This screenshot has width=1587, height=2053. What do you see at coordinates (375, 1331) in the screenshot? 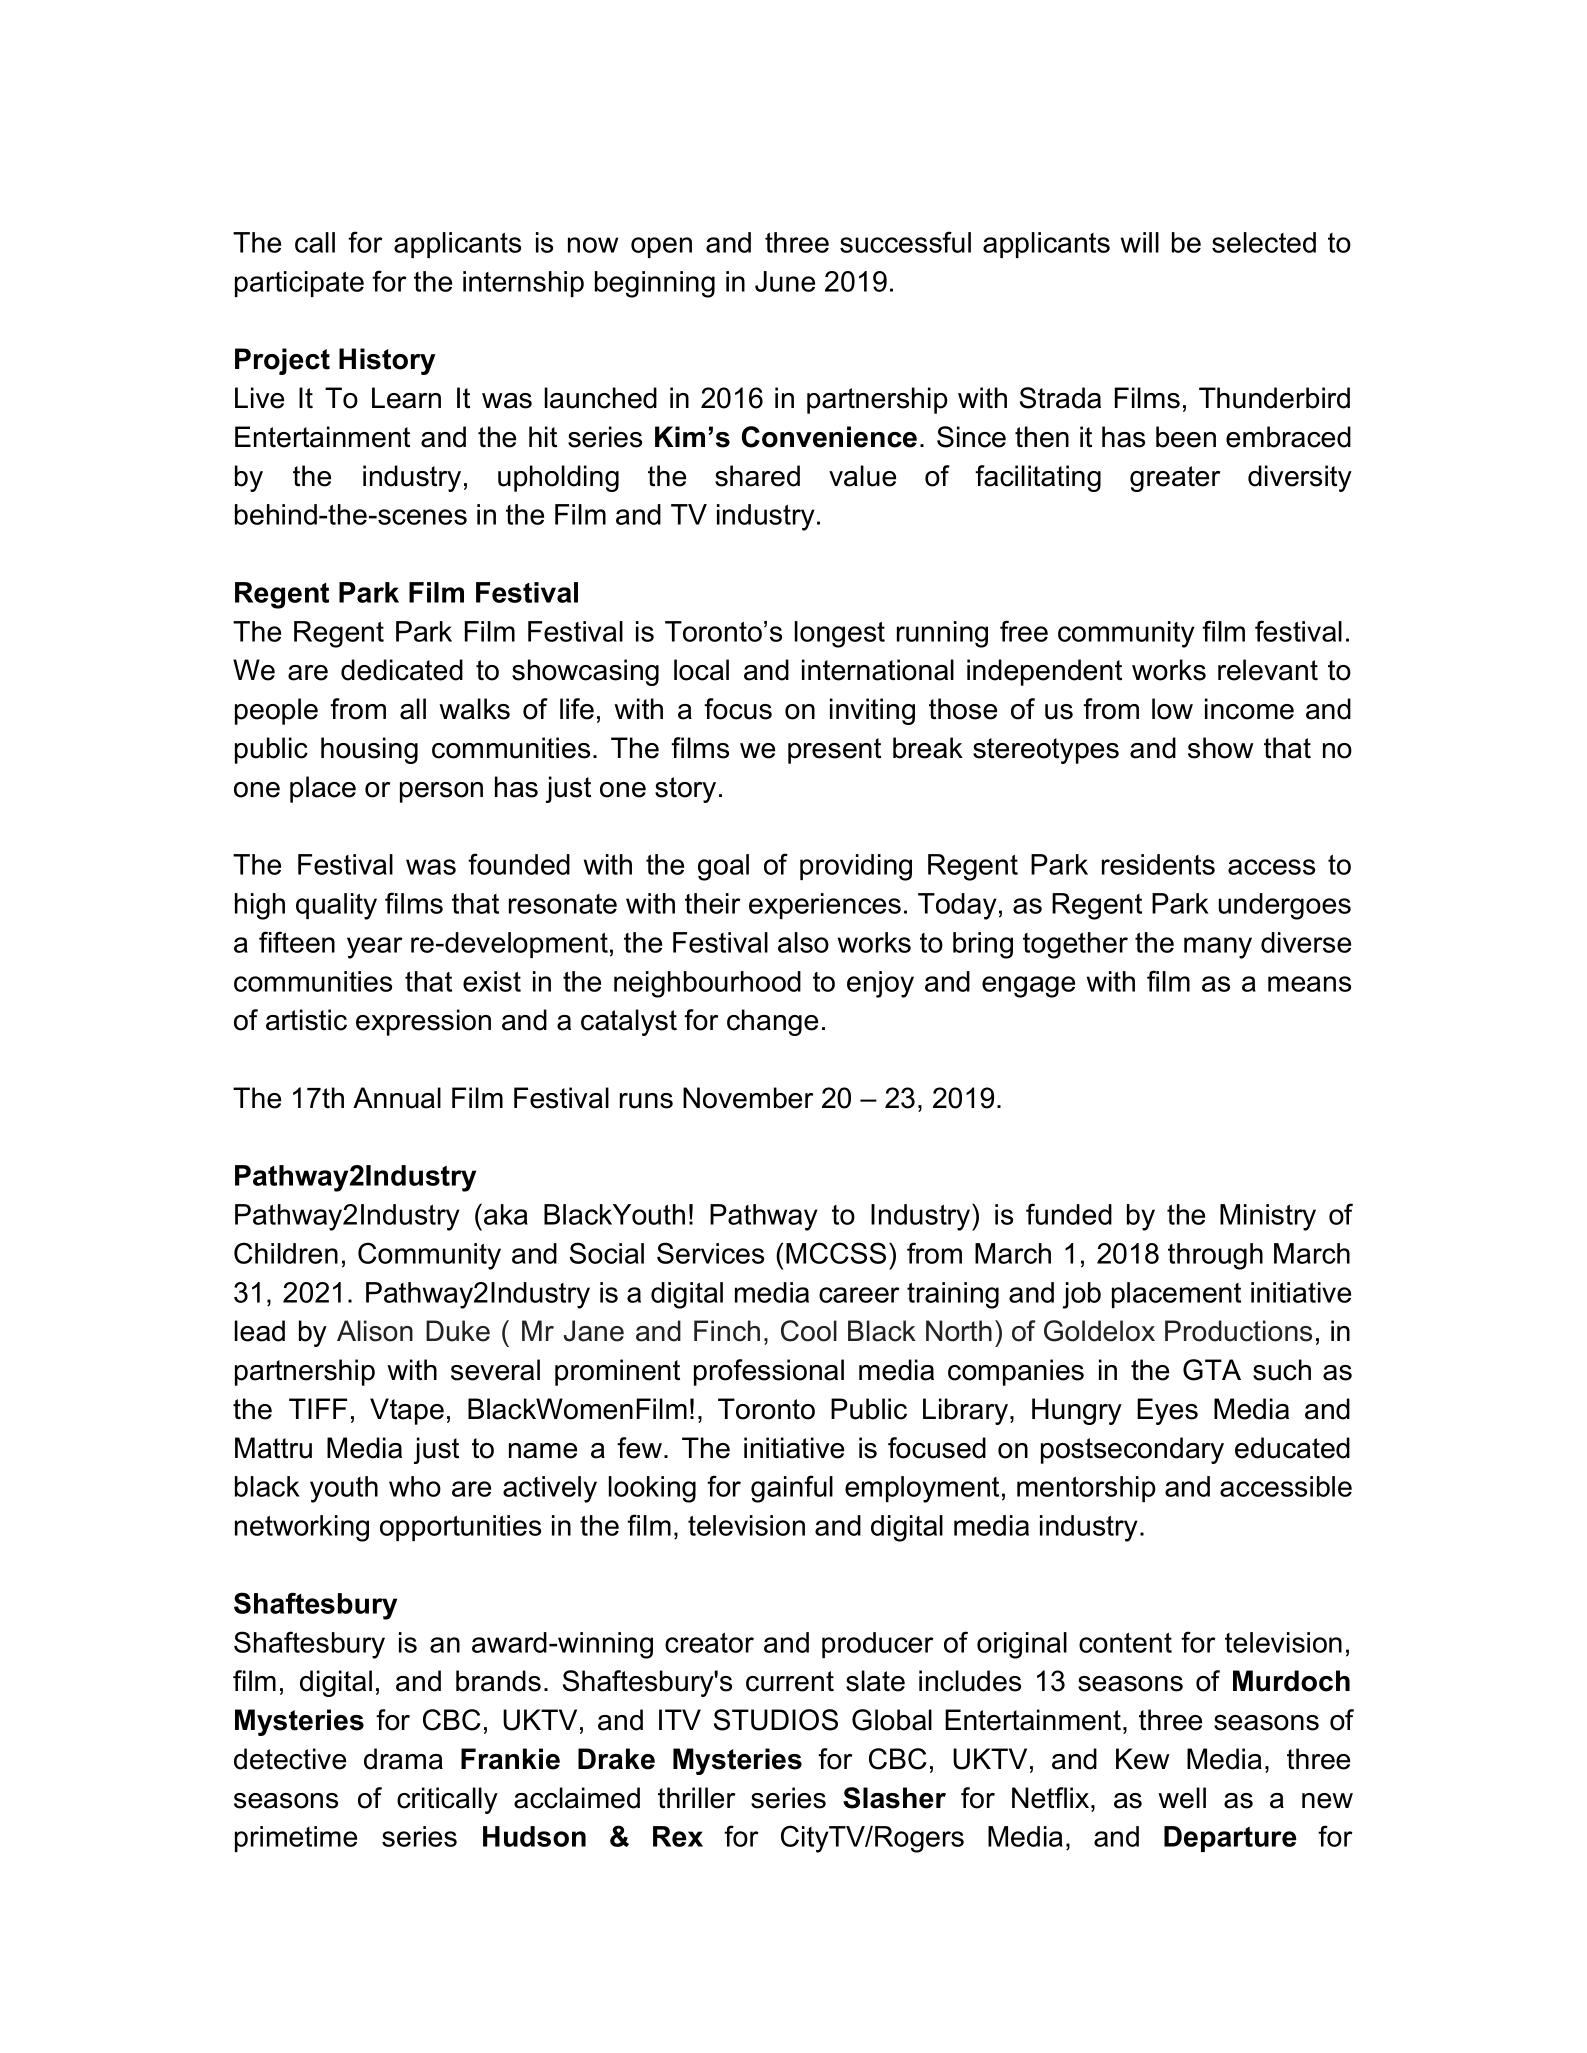
I see `Alison` at bounding box center [375, 1331].
